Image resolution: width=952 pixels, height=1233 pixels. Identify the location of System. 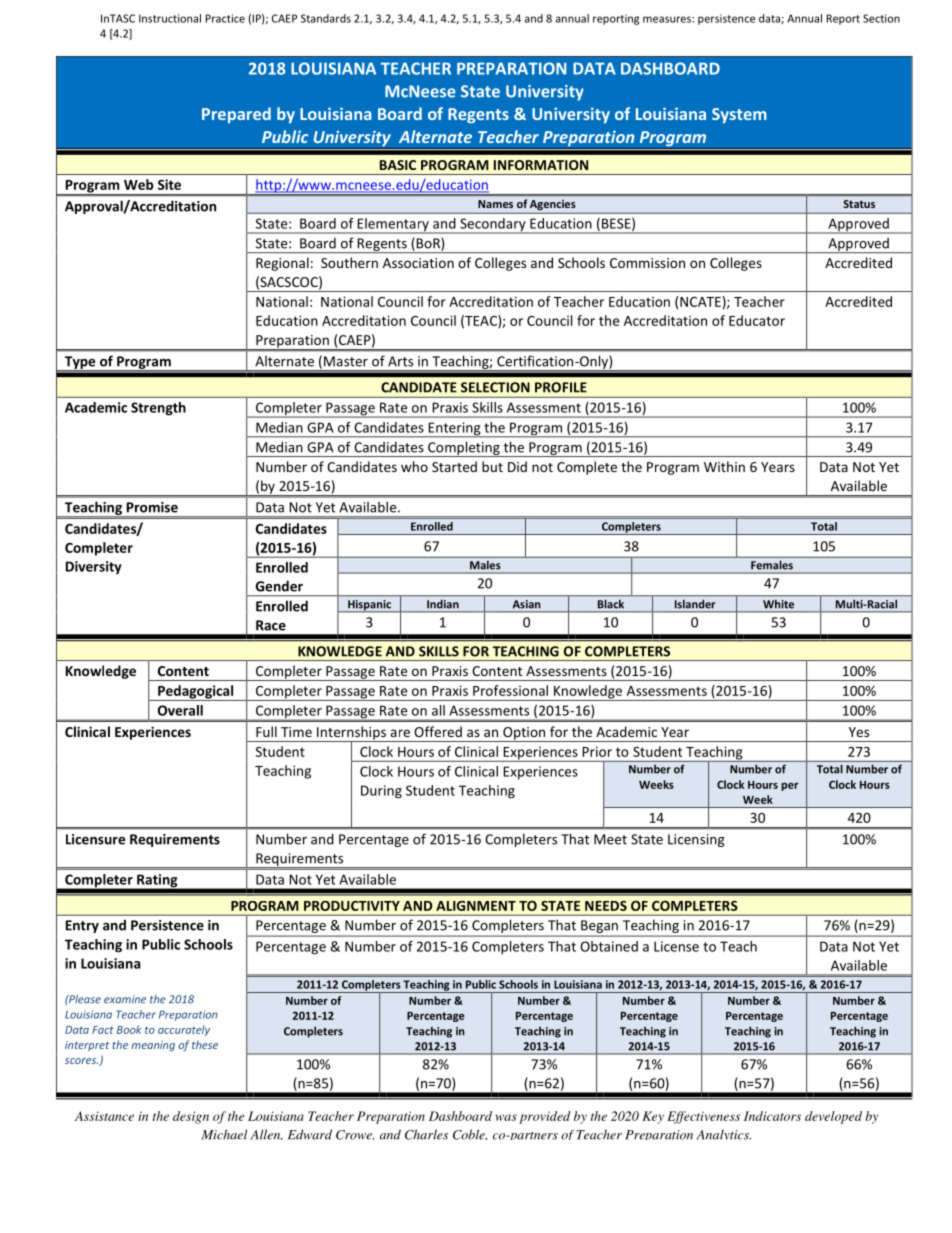
(739, 115).
